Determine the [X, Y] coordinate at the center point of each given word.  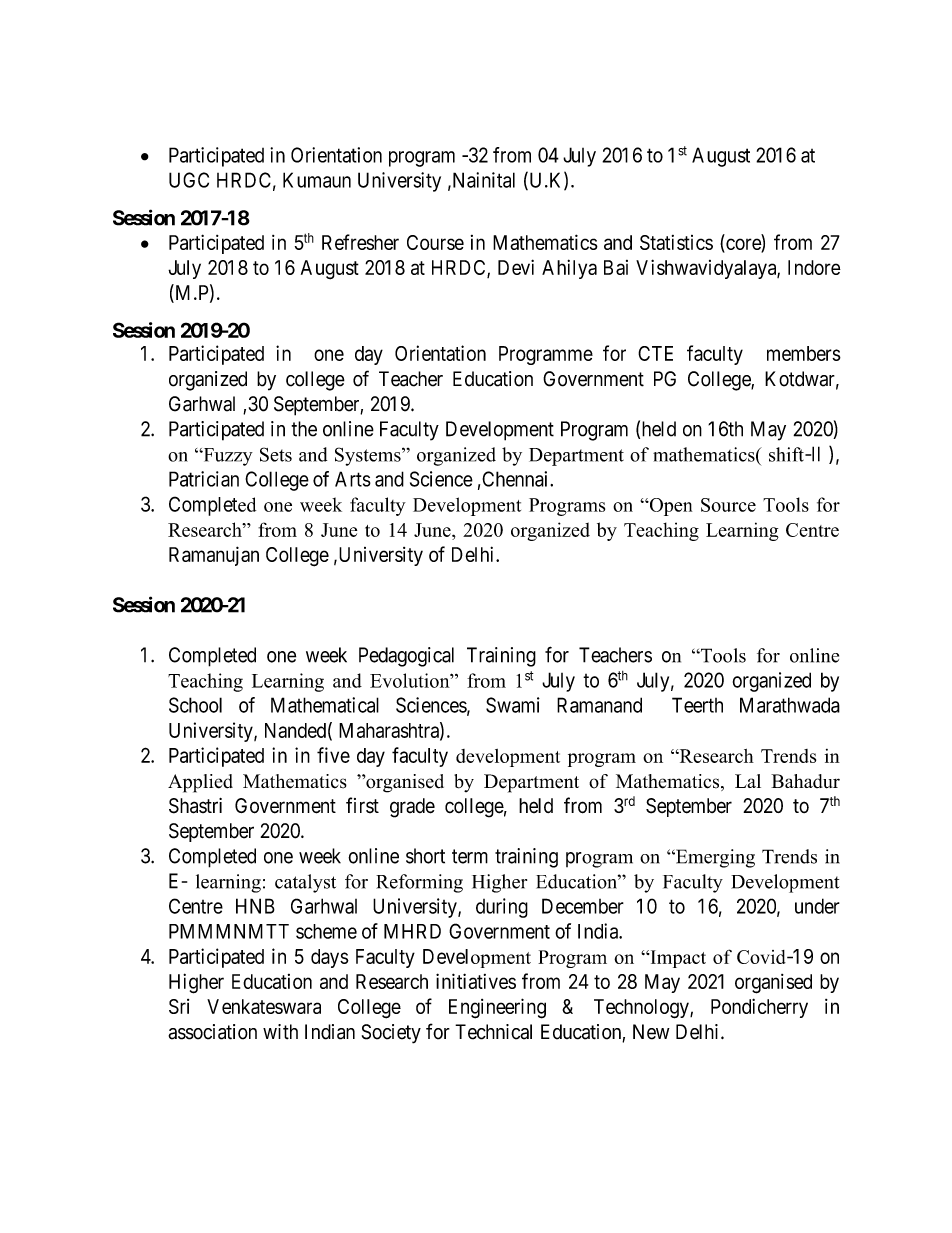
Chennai [516, 479]
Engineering [497, 1008]
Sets [276, 454]
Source [728, 505]
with [280, 1032]
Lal [748, 781]
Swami [513, 705]
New [651, 1032]
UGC [189, 180]
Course [435, 242]
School [195, 705]
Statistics [676, 242]
